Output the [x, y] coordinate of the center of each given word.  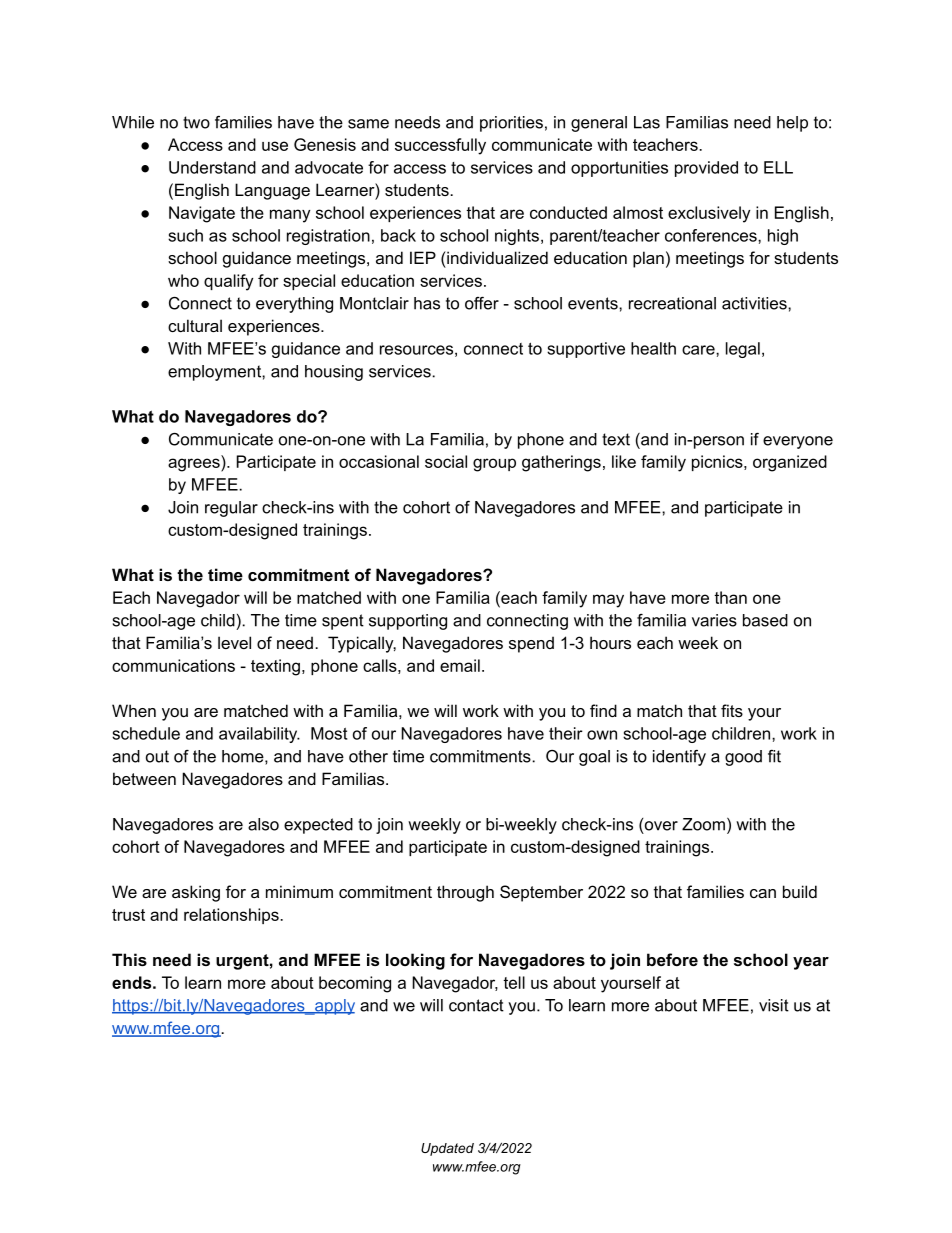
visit [774, 1005]
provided [706, 169]
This [129, 959]
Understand [212, 167]
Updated [447, 1149]
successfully [440, 146]
